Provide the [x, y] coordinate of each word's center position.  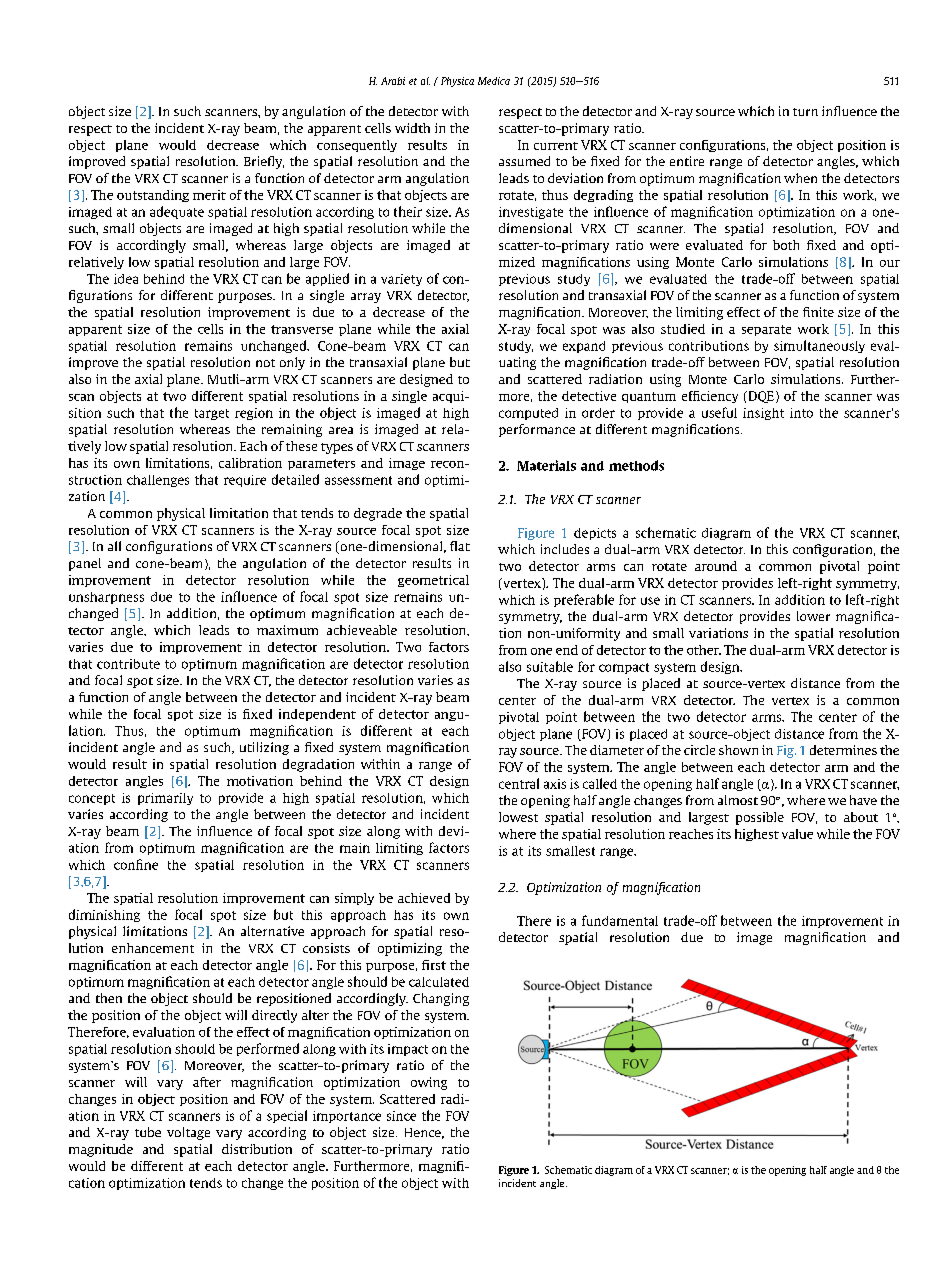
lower [813, 616]
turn [805, 112]
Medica [494, 81]
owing [429, 1083]
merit [209, 195]
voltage [188, 1133]
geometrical [433, 581]
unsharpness [106, 598]
